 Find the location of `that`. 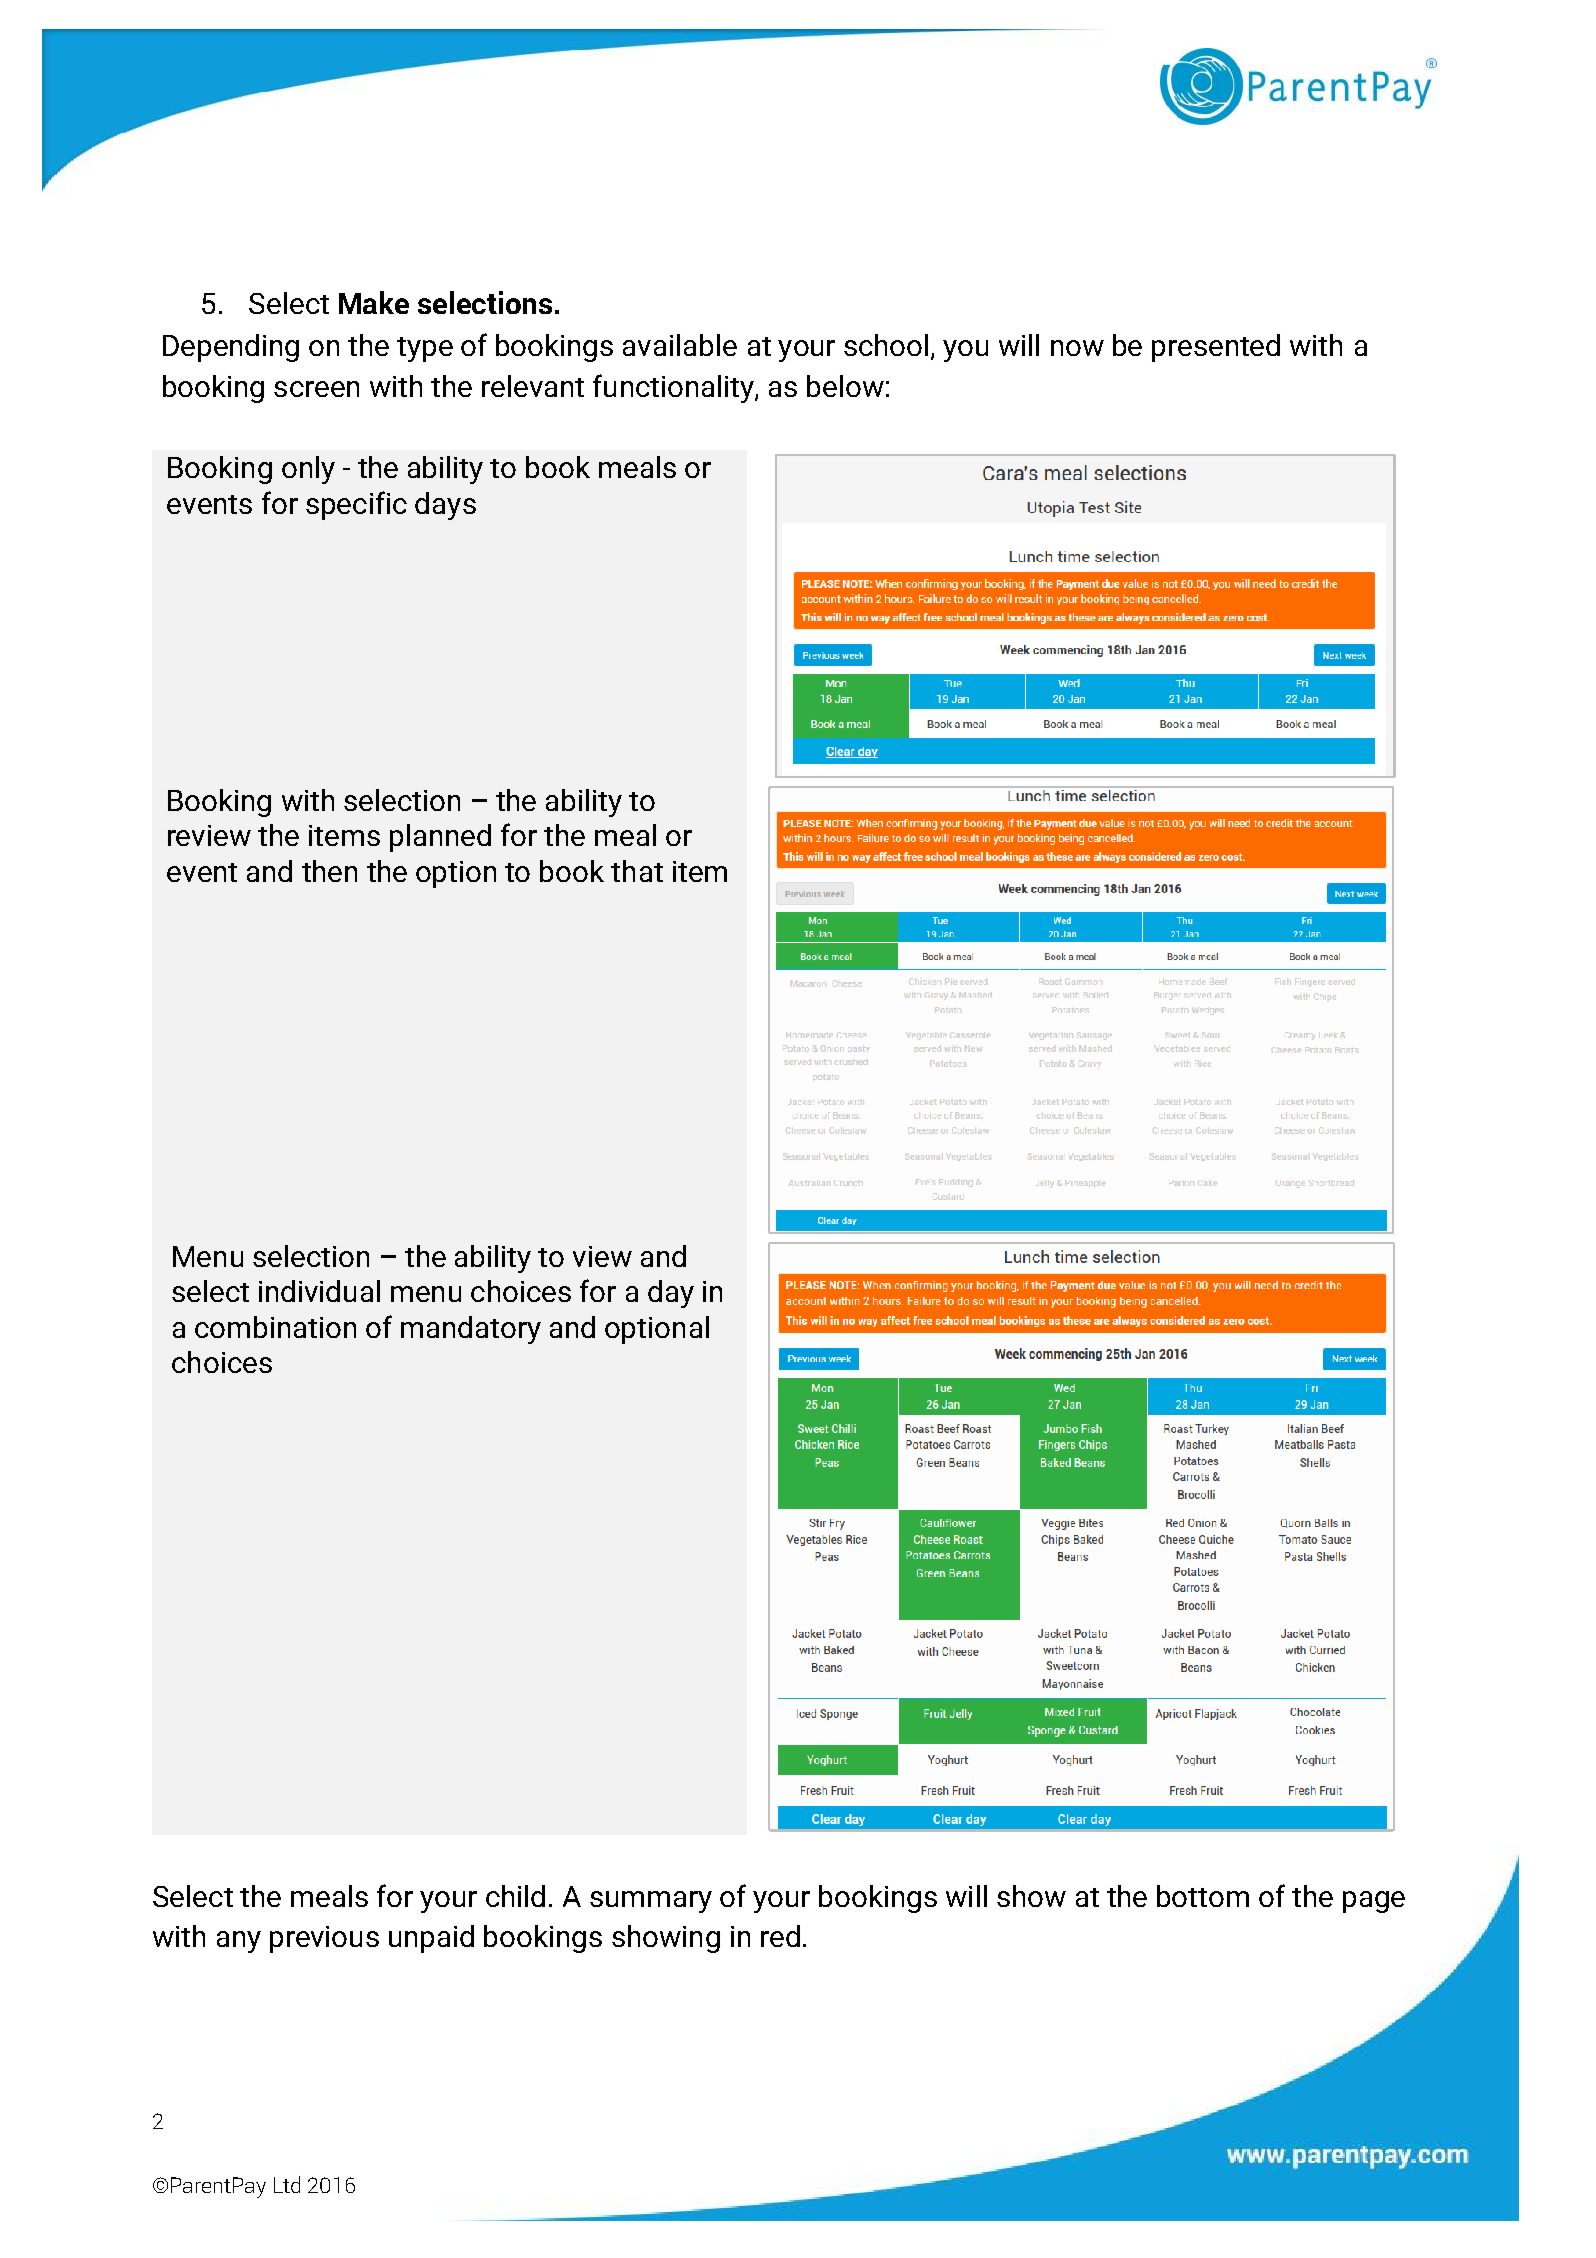

that is located at coordinates (637, 871).
